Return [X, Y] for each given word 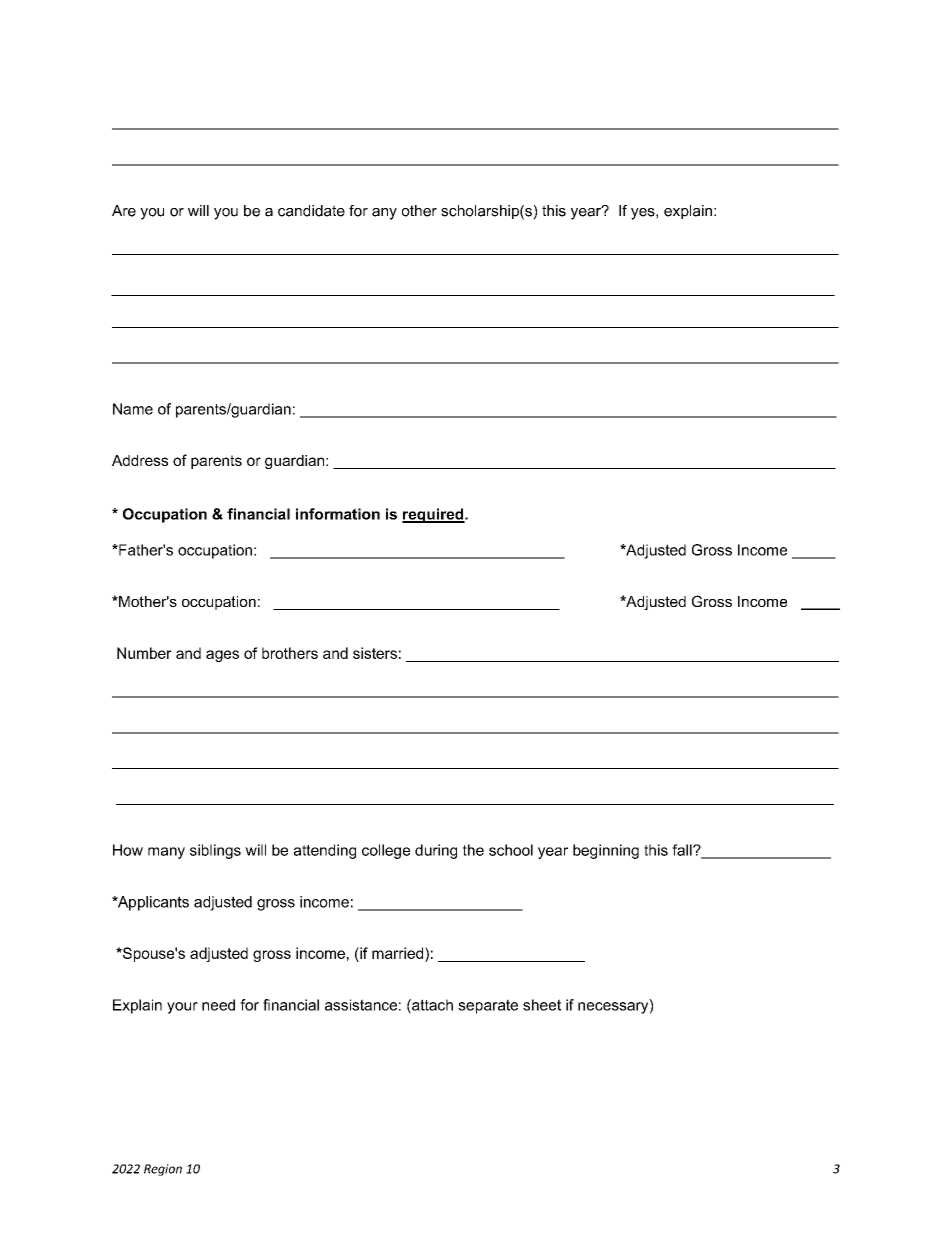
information [338, 514]
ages [222, 656]
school [511, 850]
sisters [375, 653]
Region [163, 1170]
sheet [542, 1005]
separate [488, 1006]
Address [140, 460]
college [386, 851]
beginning [606, 851]
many [166, 853]
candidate [311, 211]
